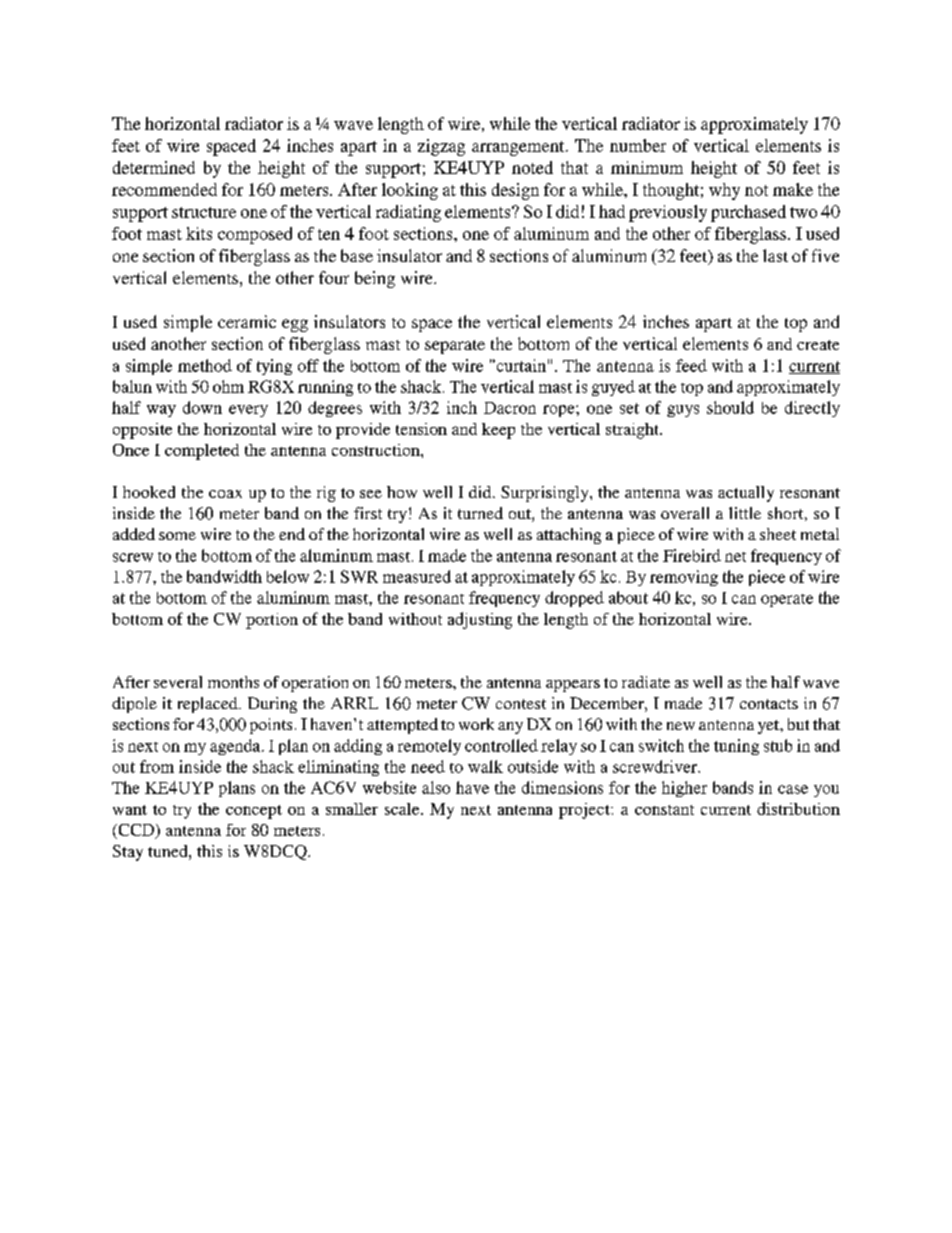 The height and width of the image is (1233, 952). What do you see at coordinates (154, 167) in the image?
I see `determined` at bounding box center [154, 167].
